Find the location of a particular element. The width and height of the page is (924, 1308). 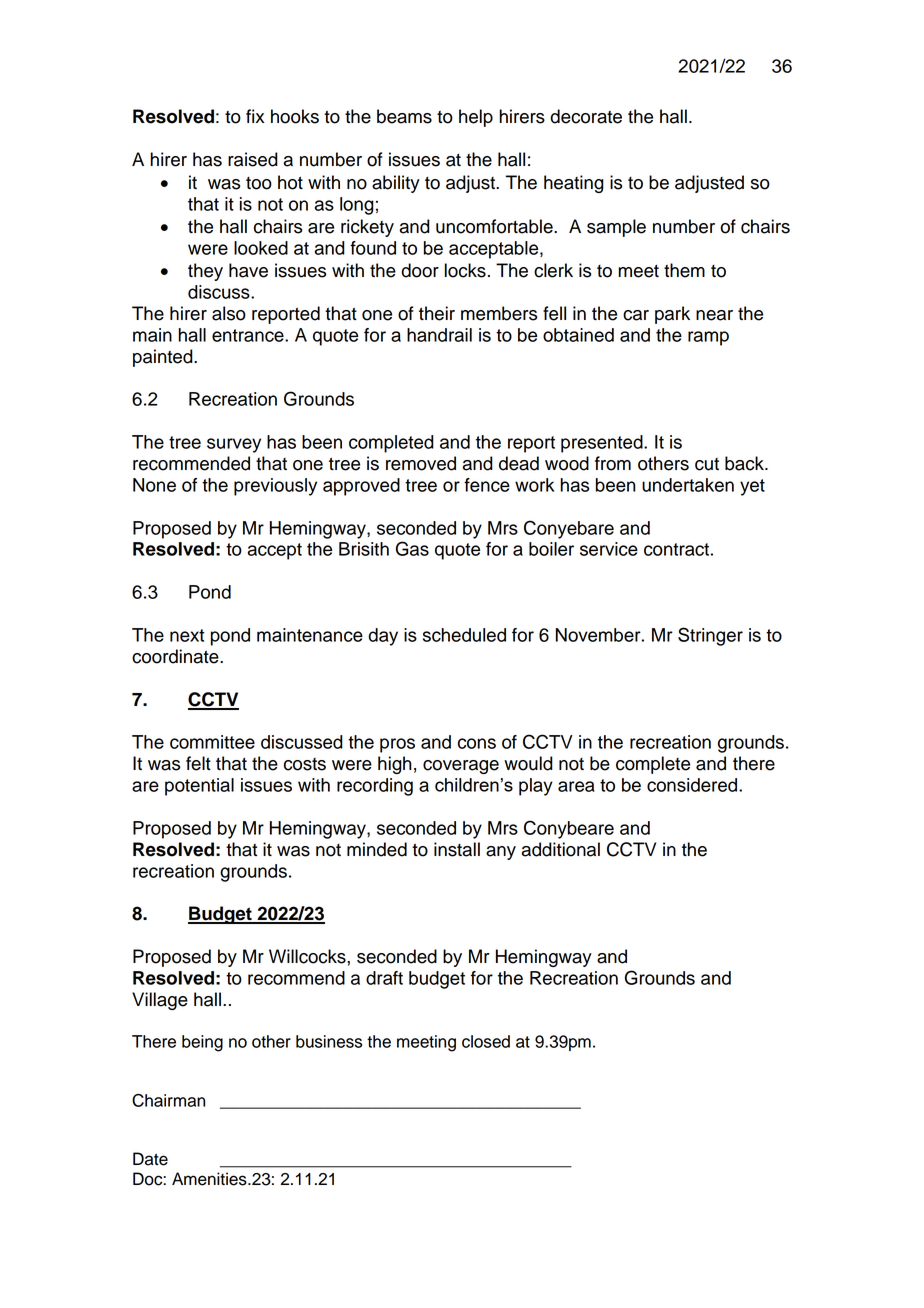

draft is located at coordinates (384, 978).
